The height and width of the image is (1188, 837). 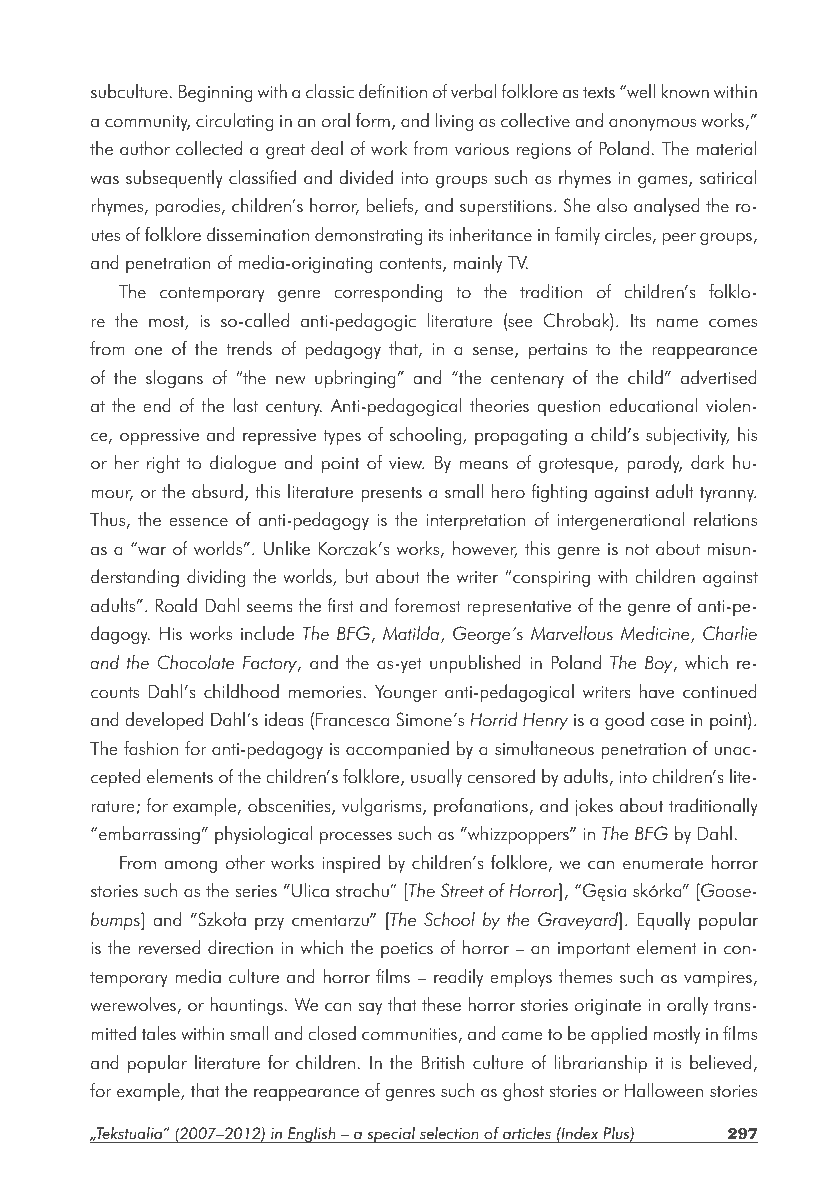 I want to click on special, so click(x=391, y=1135).
